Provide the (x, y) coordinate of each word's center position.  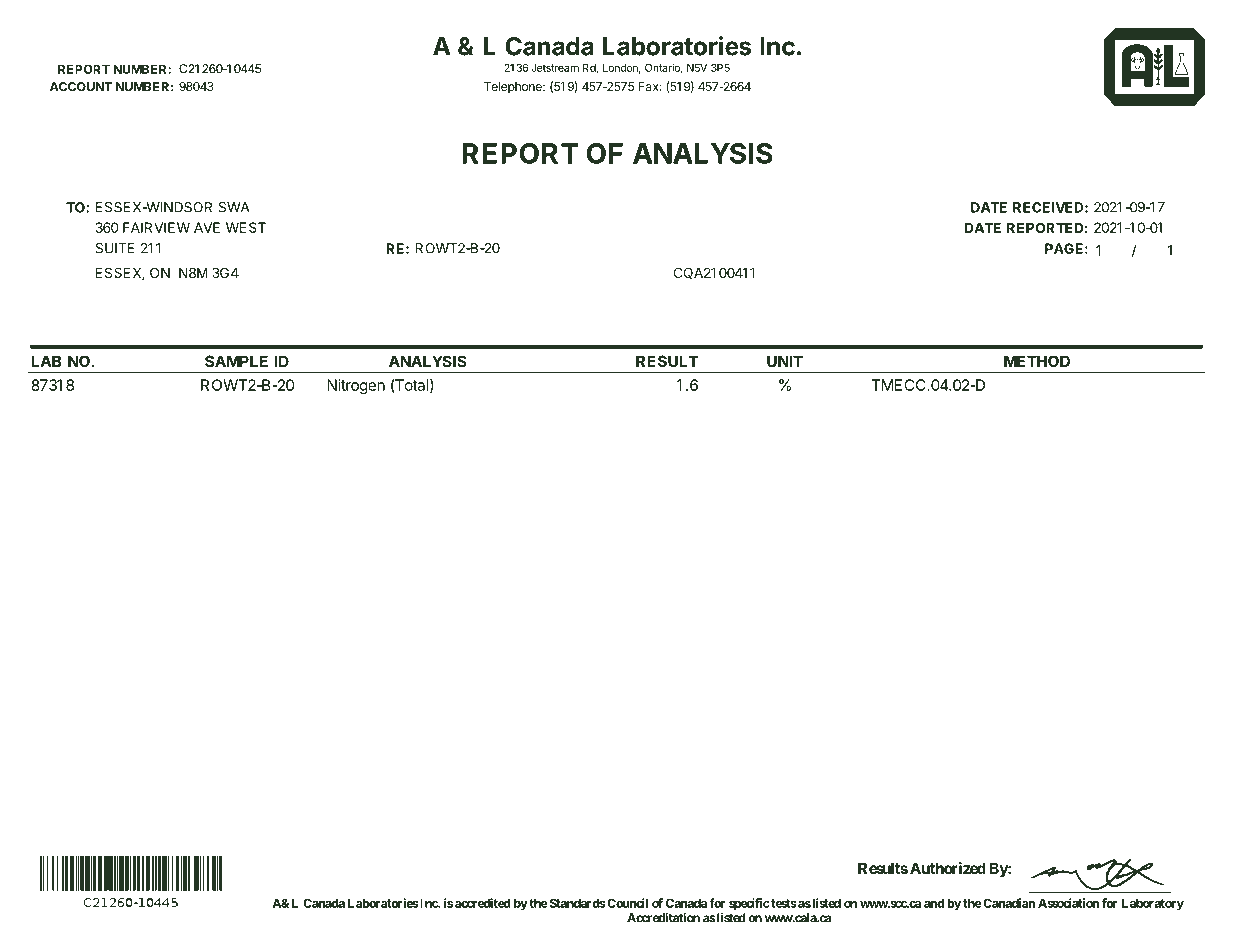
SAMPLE (236, 361)
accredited (483, 903)
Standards (576, 903)
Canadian (1008, 903)
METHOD (1037, 361)
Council (626, 903)
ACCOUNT (81, 87)
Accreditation (663, 918)
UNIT (785, 361)
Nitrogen (356, 388)
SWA (234, 207)
